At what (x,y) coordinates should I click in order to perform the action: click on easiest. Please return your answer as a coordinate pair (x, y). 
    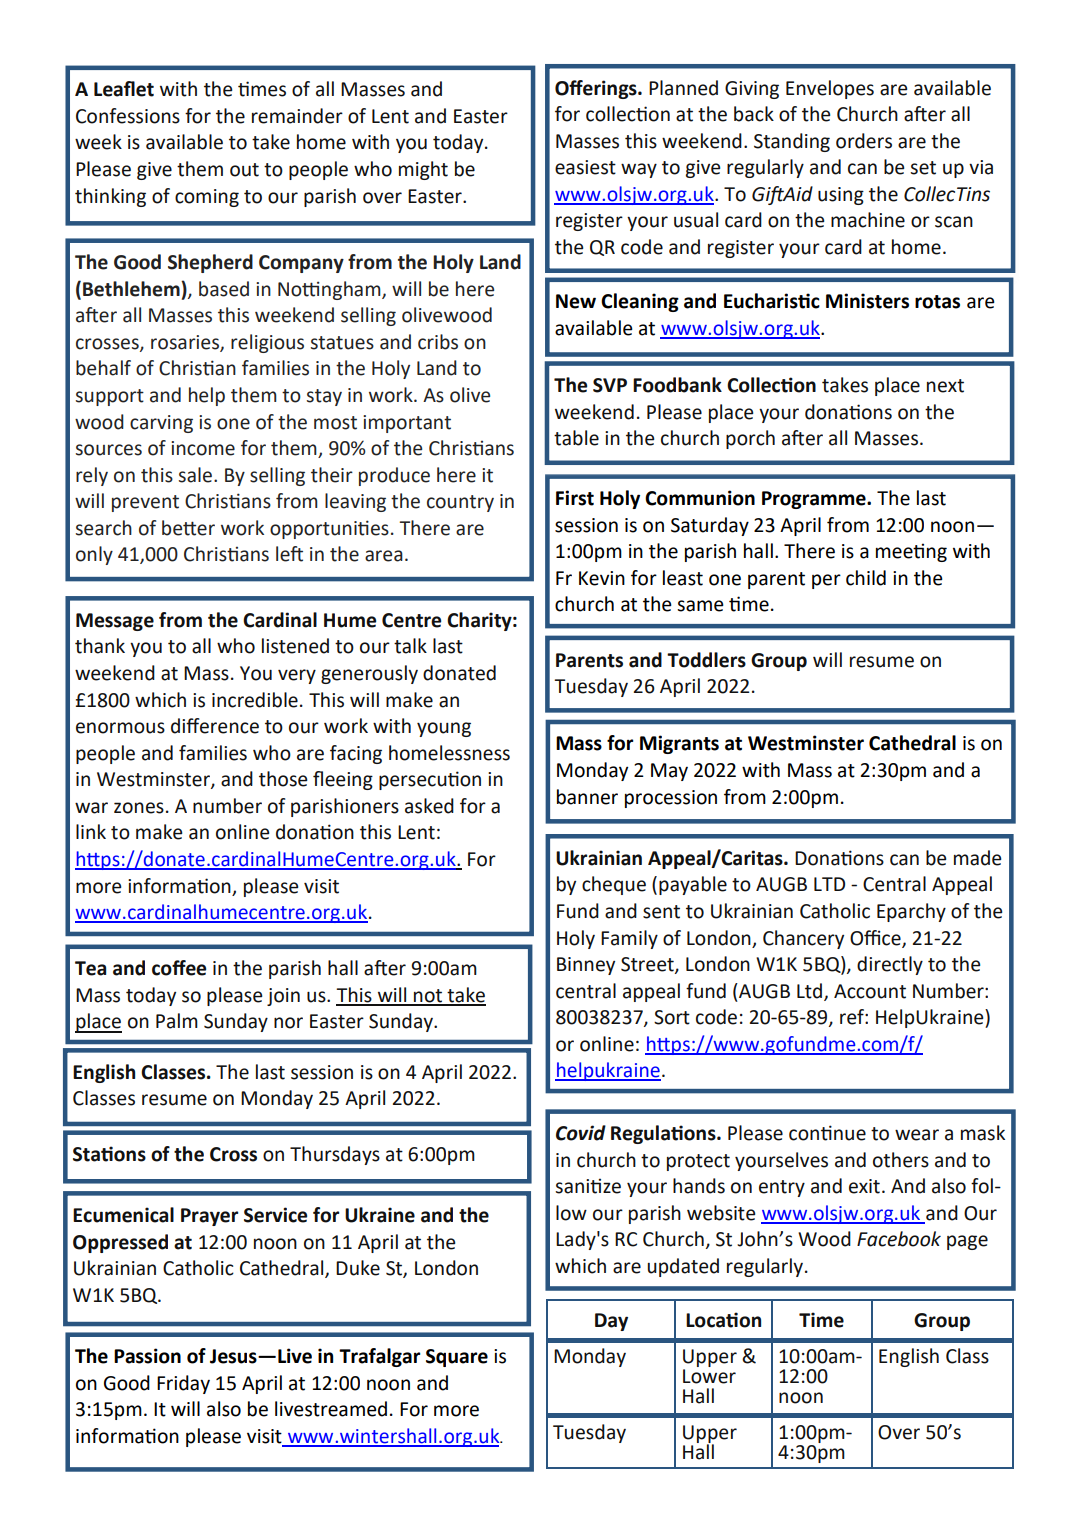
    Looking at the image, I should click on (585, 167).
